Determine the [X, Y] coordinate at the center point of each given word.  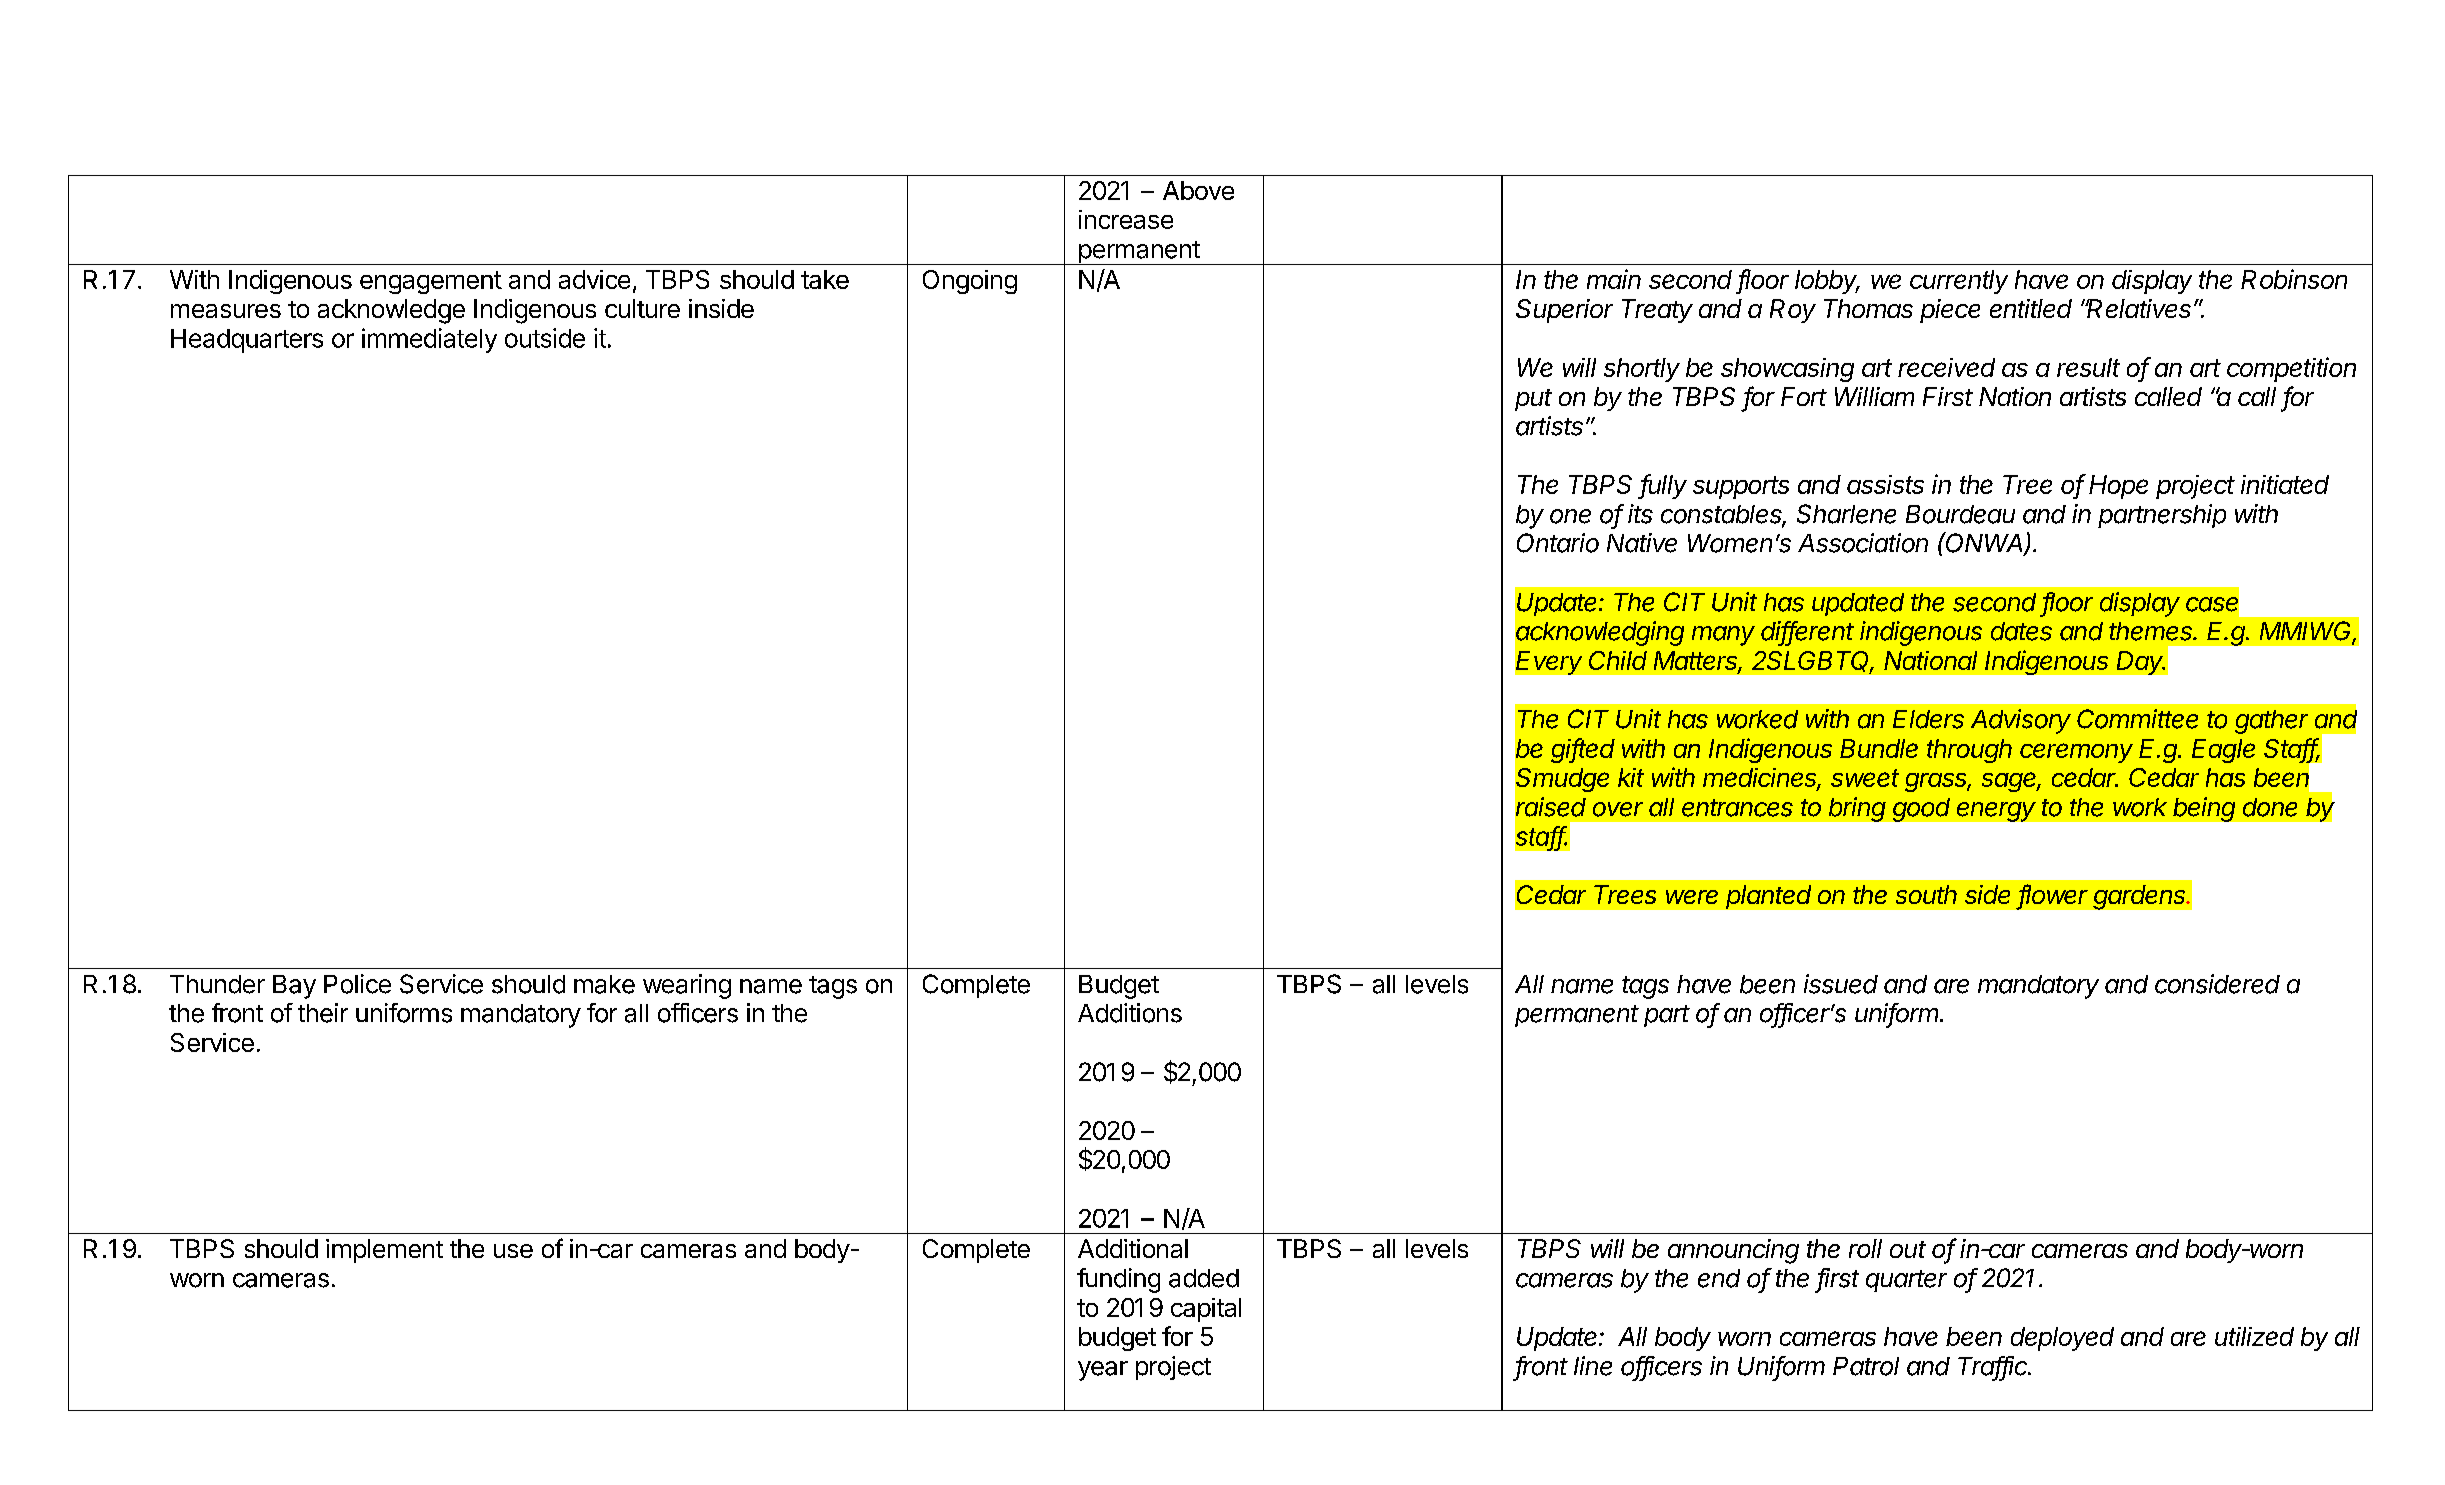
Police [357, 984]
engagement [431, 282]
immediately [429, 340]
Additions [1130, 1013]
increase [1126, 219]
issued [1841, 984]
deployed [2062, 1339]
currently [1959, 282]
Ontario [1558, 543]
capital [1206, 1310]
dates [2021, 631]
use [513, 1251]
